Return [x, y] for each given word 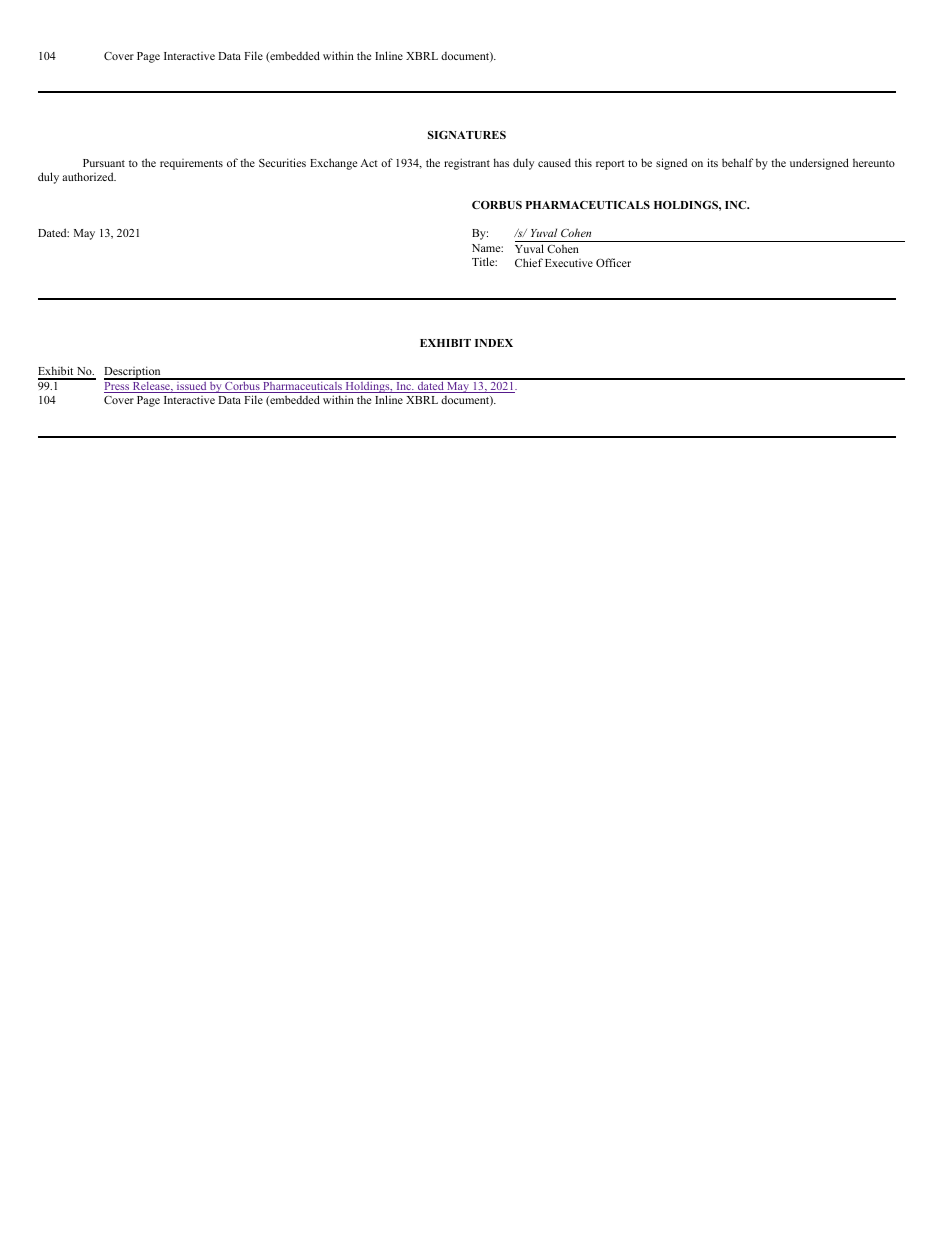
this [583, 162]
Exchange [333, 164]
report [610, 165]
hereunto [874, 163]
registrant [467, 164]
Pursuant [104, 163]
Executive [569, 263]
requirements [191, 164]
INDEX [494, 343]
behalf [737, 162]
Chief [529, 262]
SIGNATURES [467, 134]
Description [133, 373]
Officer [613, 262]
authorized [89, 176]
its [712, 162]
